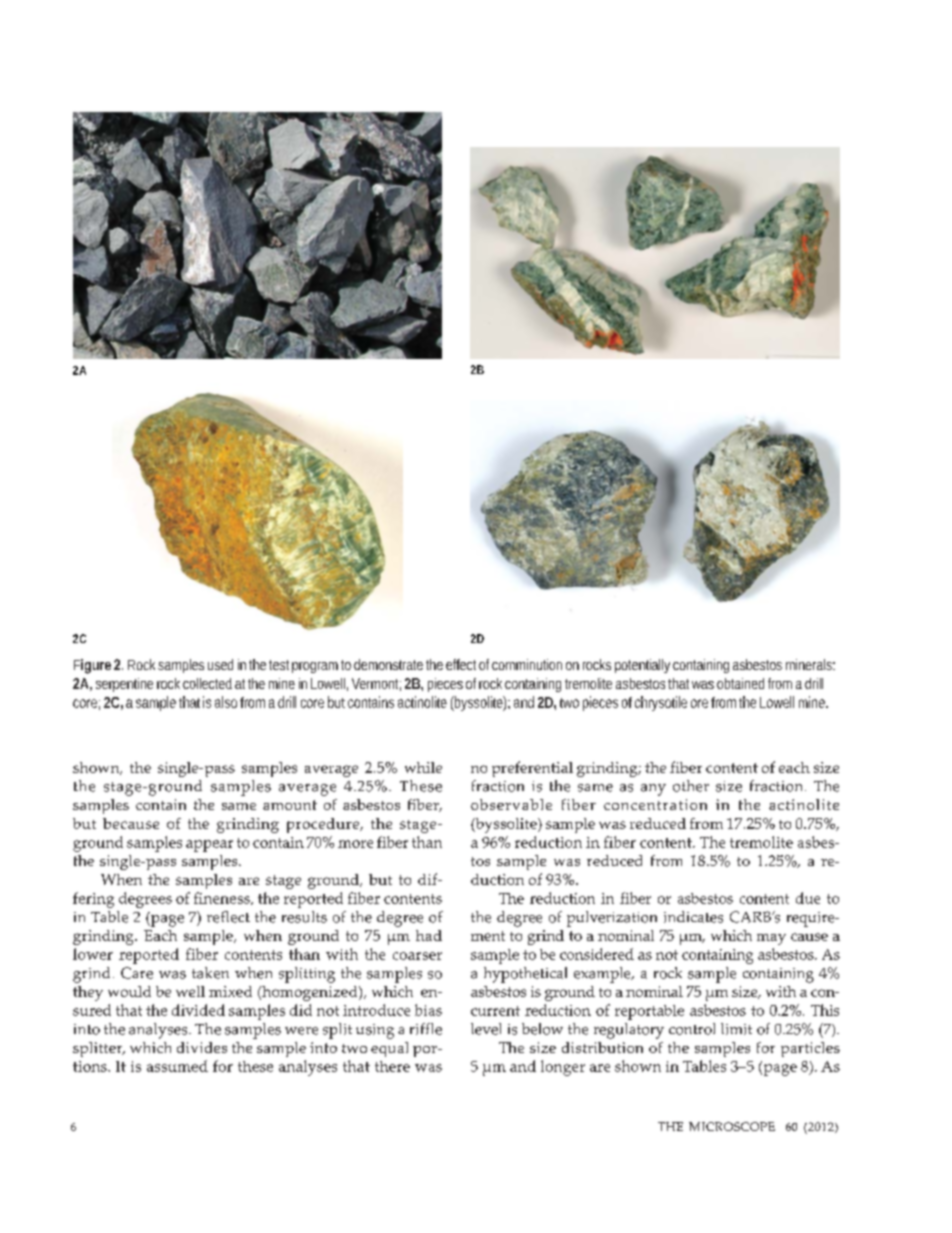 The image size is (952, 1233). What do you see at coordinates (209, 846) in the screenshot?
I see `appear` at bounding box center [209, 846].
